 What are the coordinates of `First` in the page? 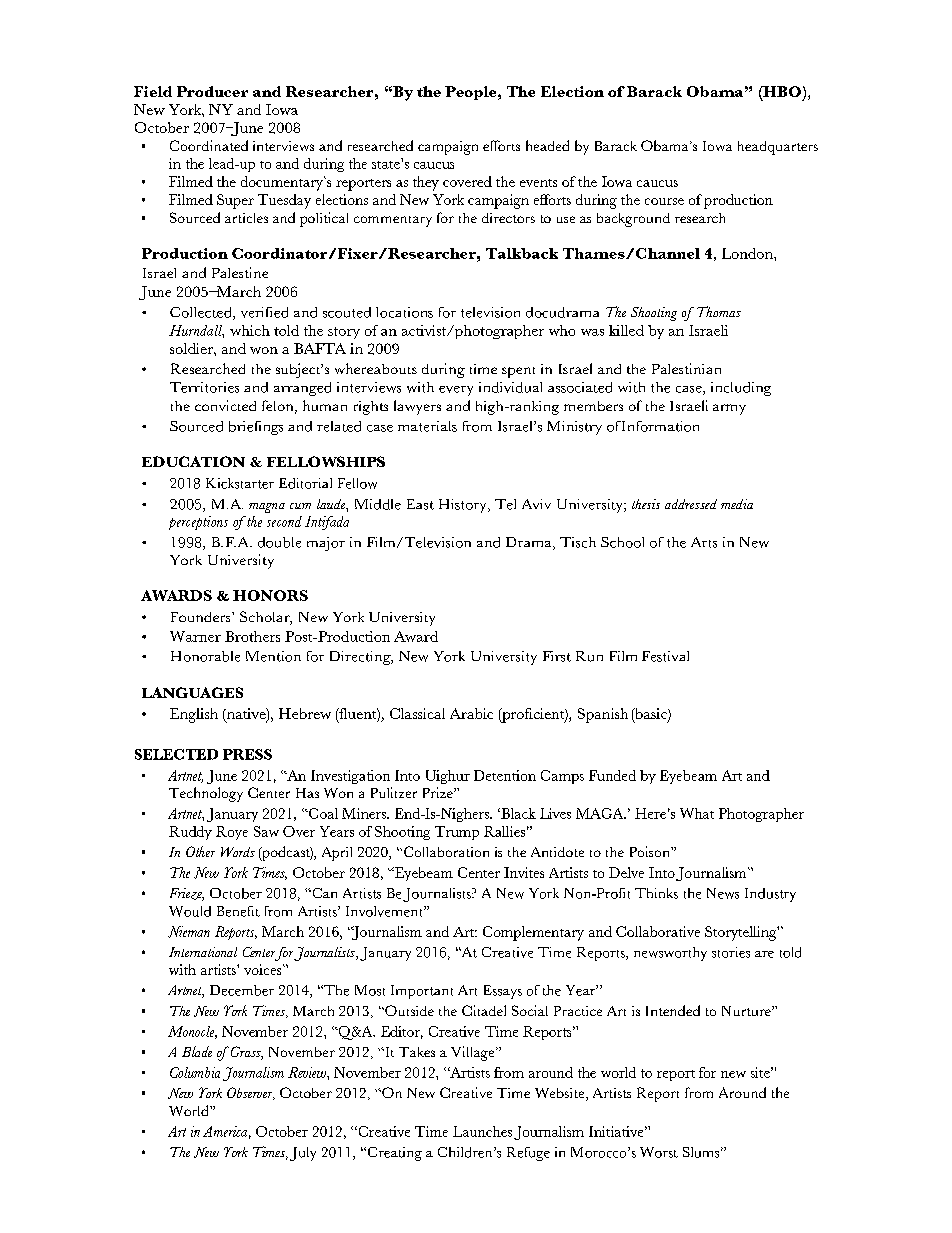 It's located at (557, 656).
